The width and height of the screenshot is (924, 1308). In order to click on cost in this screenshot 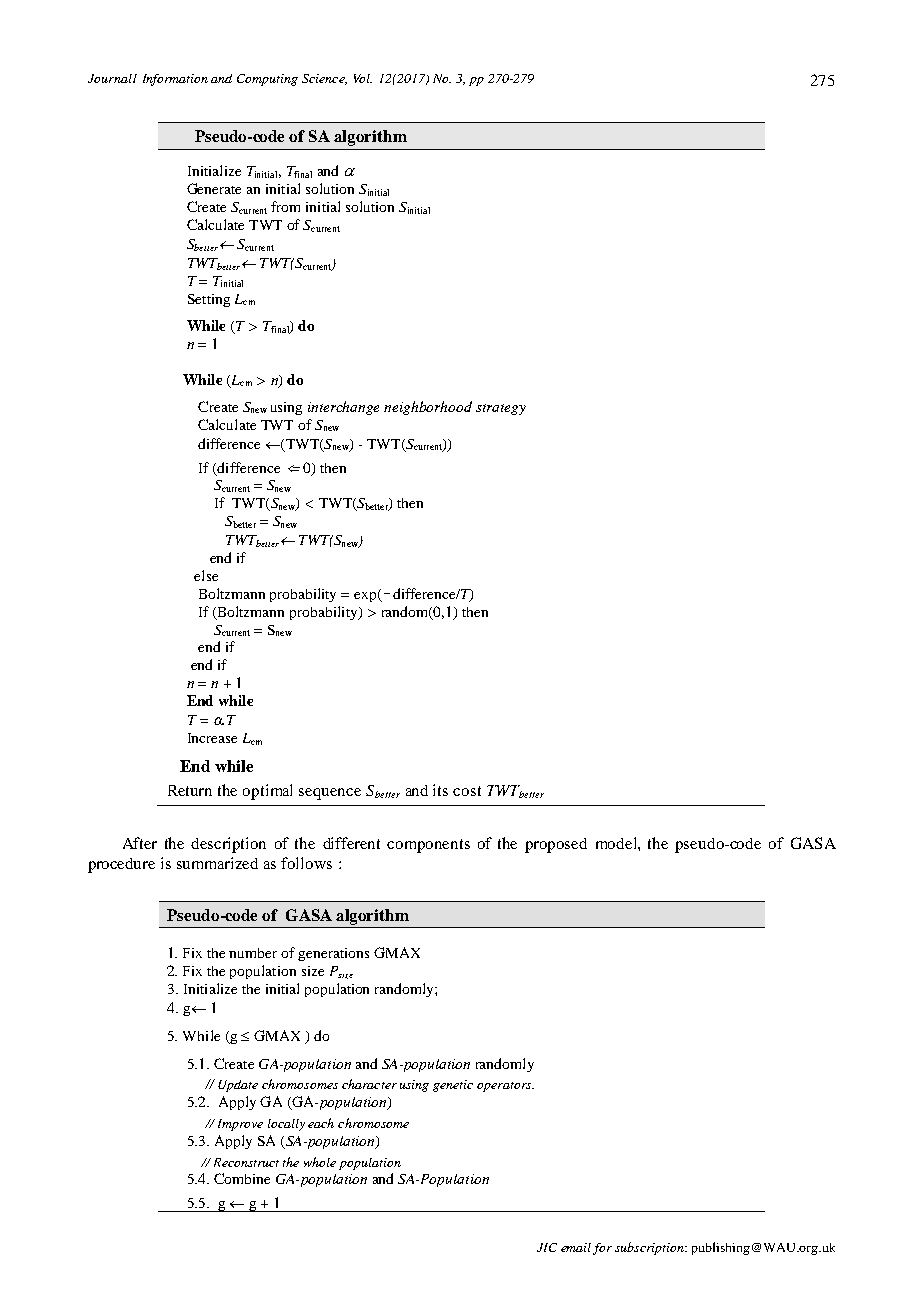, I will do `click(467, 791)`.
